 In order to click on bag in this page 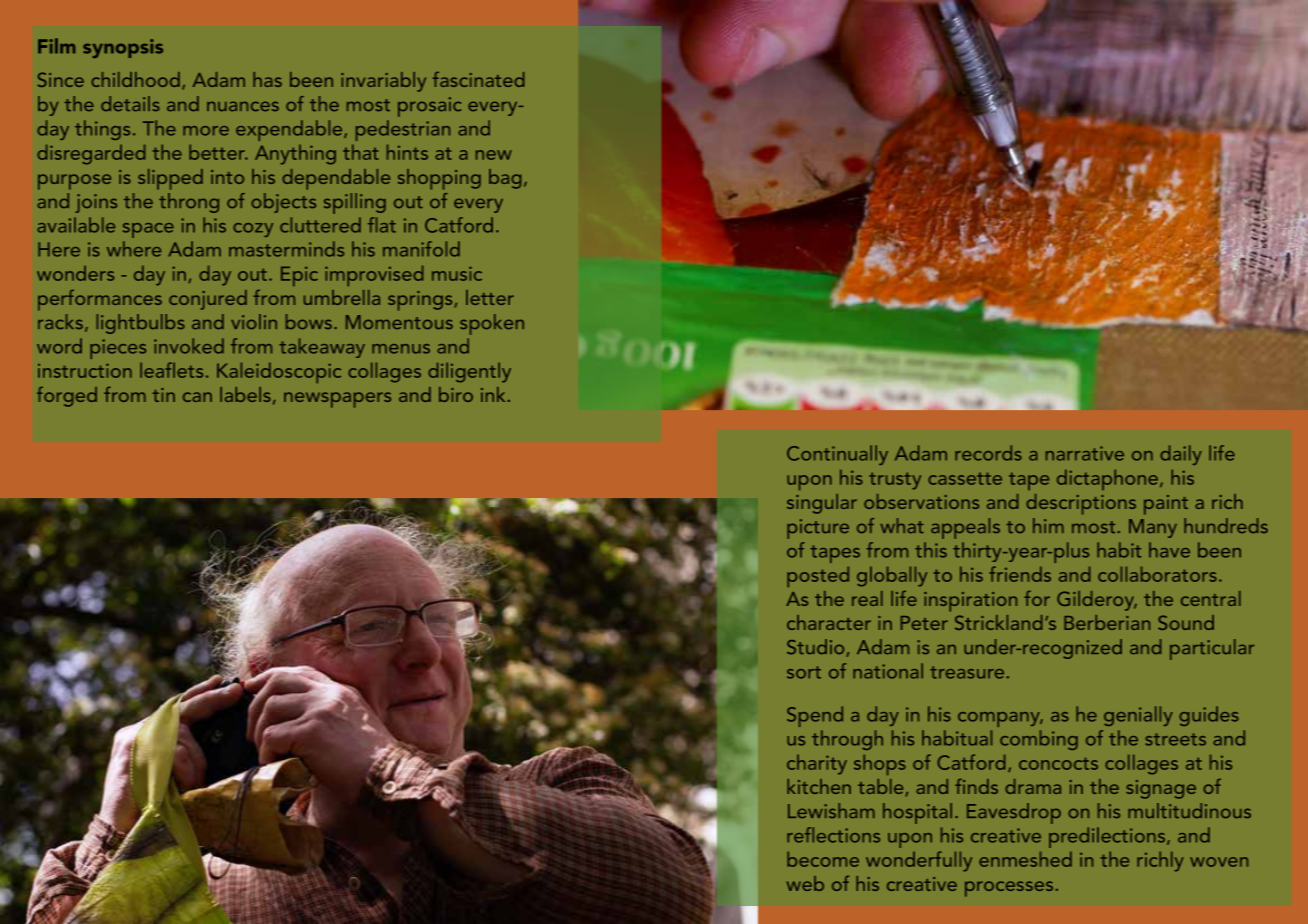, I will do `click(505, 179)`.
